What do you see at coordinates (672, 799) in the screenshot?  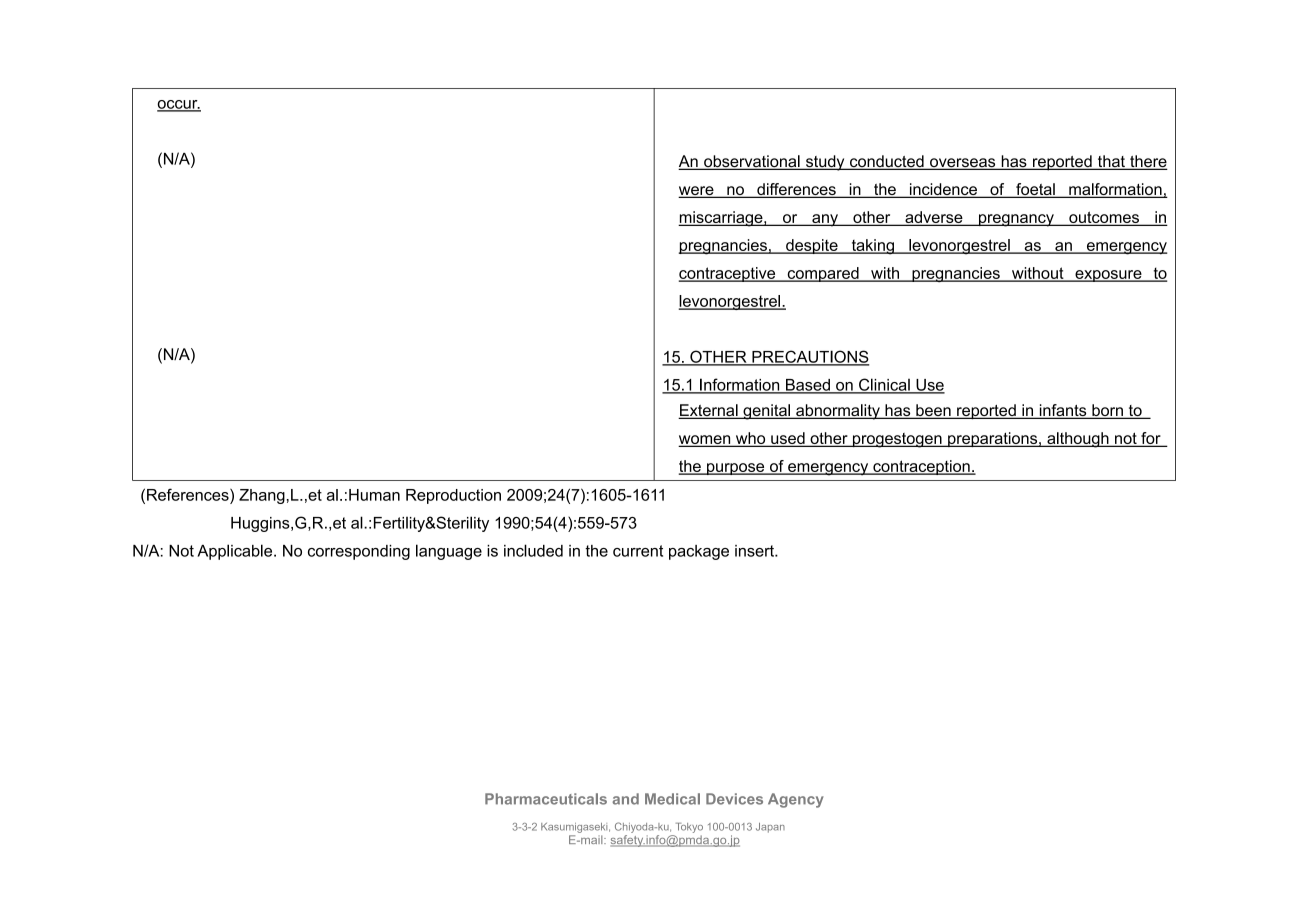 I see `Medical` at bounding box center [672, 799].
